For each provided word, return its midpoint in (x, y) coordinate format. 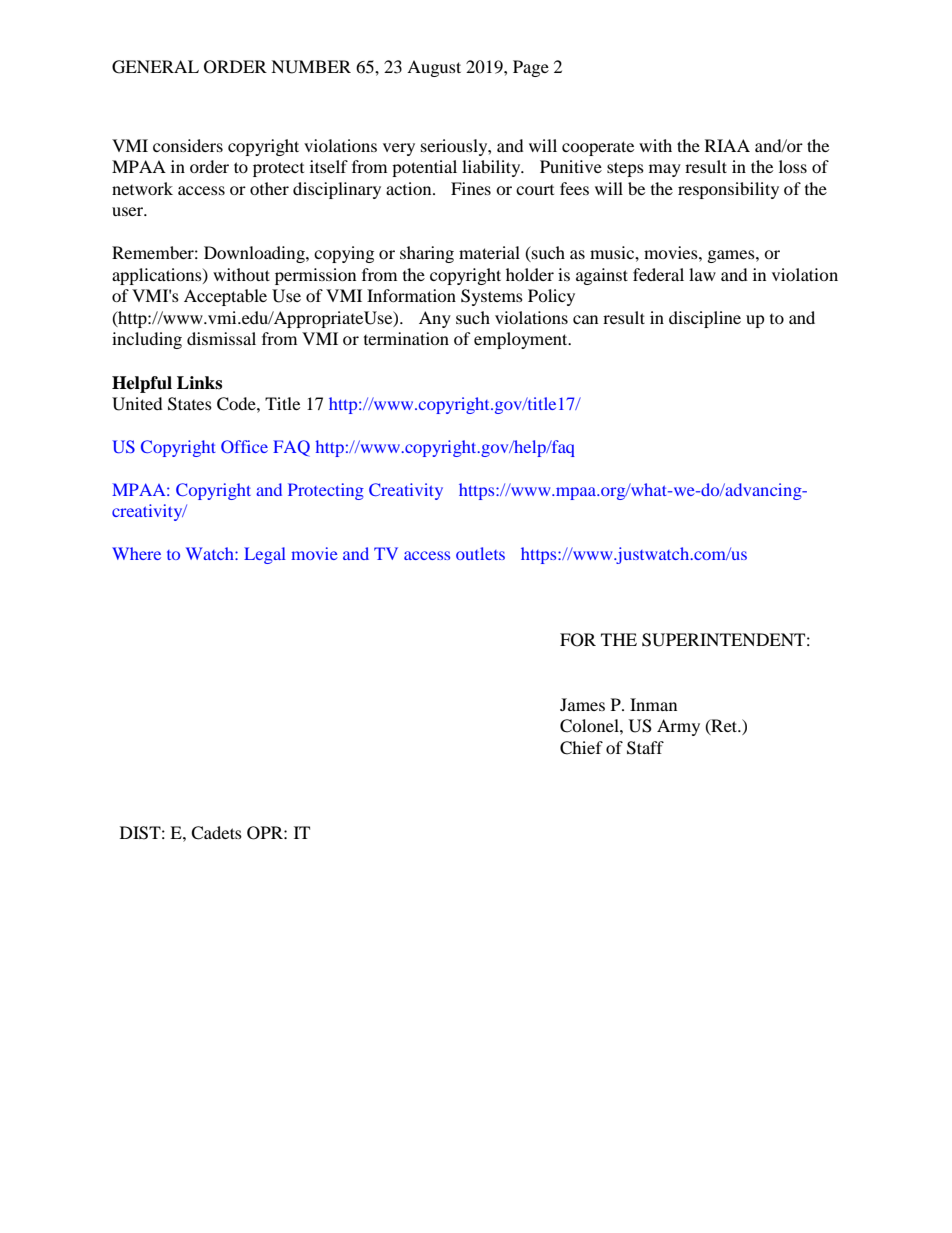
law (702, 274)
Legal (265, 555)
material (489, 252)
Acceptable (225, 297)
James (582, 704)
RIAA (727, 145)
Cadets (216, 833)
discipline (705, 319)
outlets (480, 553)
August (434, 68)
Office (244, 446)
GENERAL (155, 67)
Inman (653, 704)
